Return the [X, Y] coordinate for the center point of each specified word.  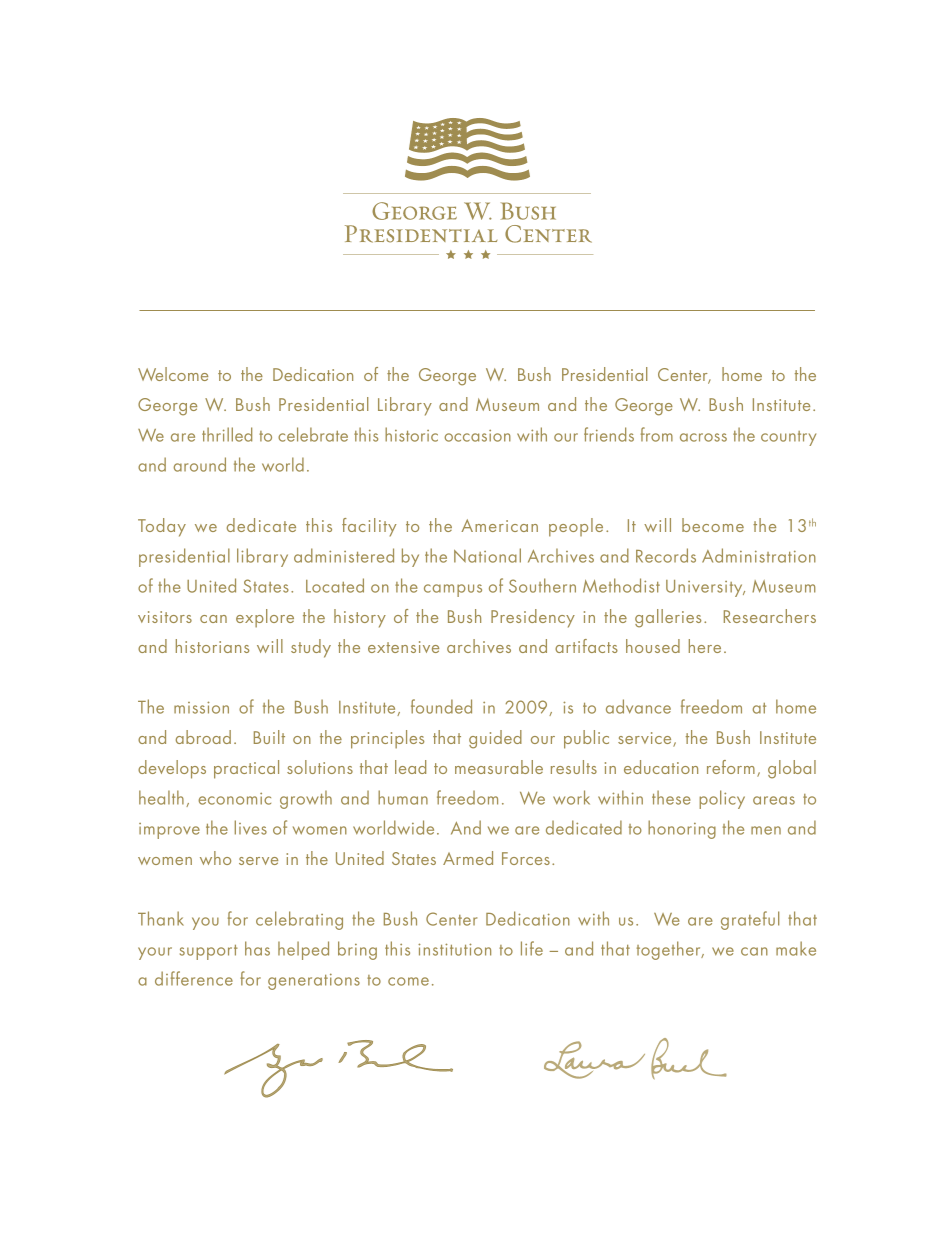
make [796, 948]
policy [722, 799]
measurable [499, 767]
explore [265, 618]
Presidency [533, 618]
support [209, 952]
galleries [668, 618]
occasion [477, 436]
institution [454, 949]
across [703, 437]
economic [234, 799]
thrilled [227, 434]
